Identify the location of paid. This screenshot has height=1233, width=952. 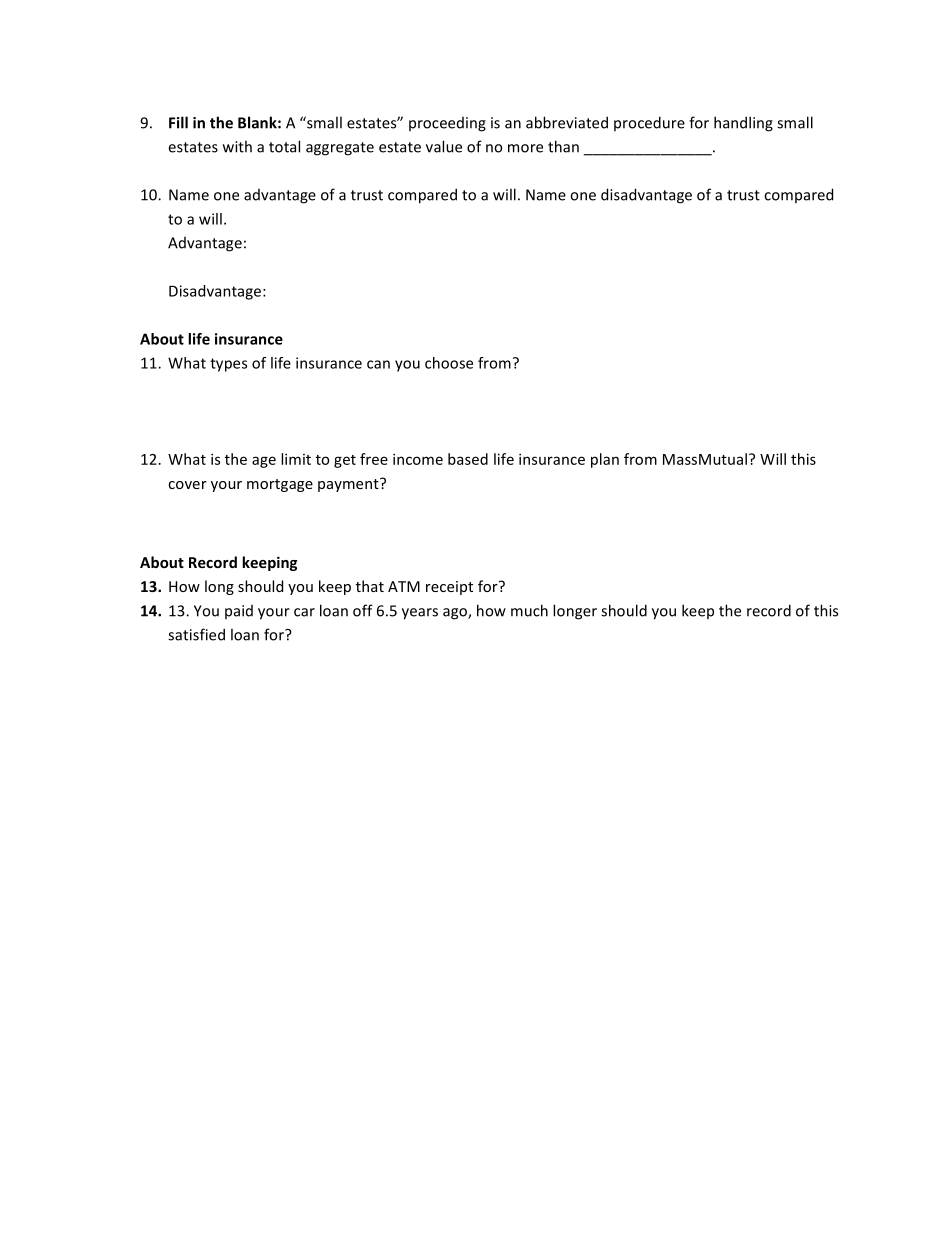
(239, 612).
